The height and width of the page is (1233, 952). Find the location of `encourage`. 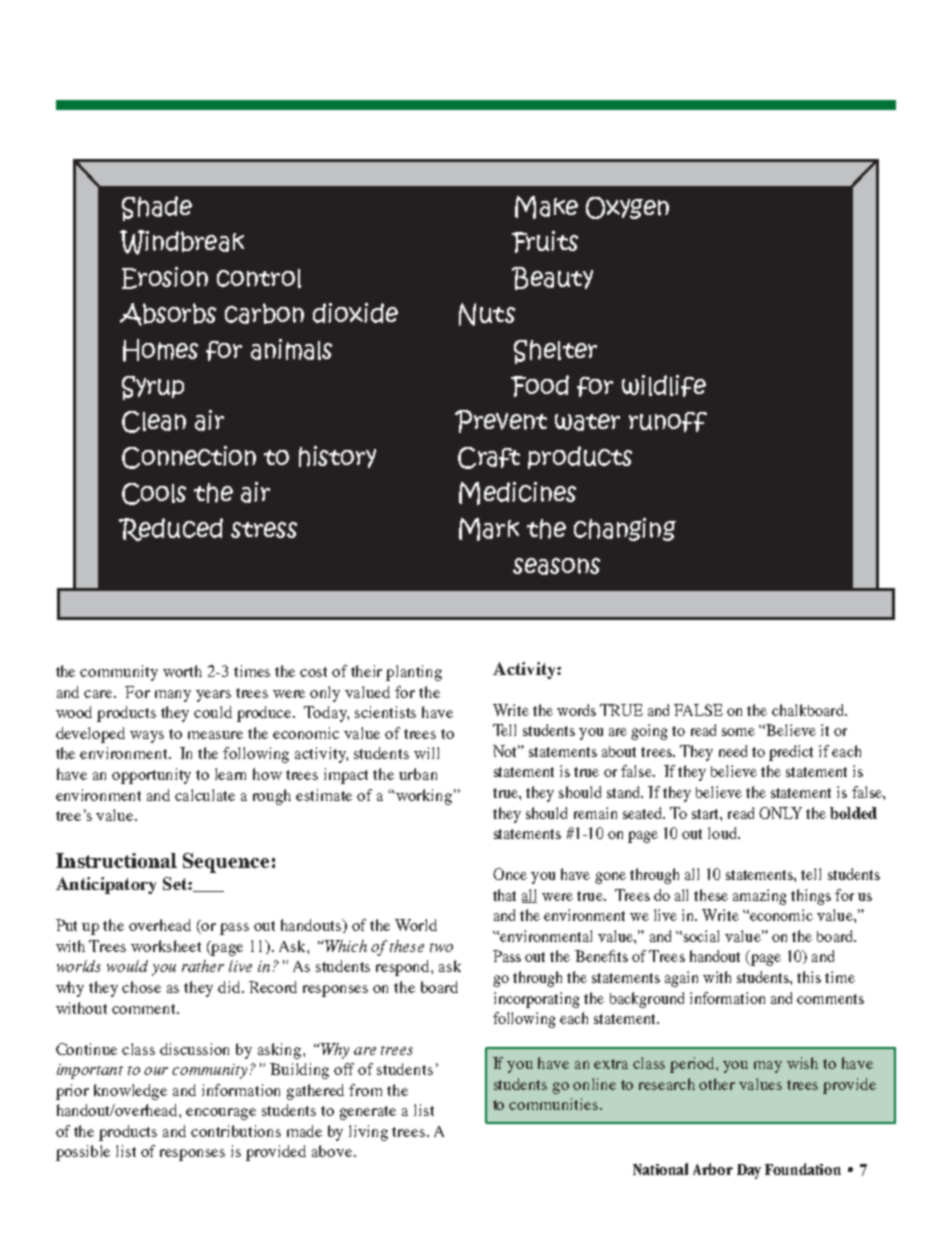

encourage is located at coordinates (221, 1114).
